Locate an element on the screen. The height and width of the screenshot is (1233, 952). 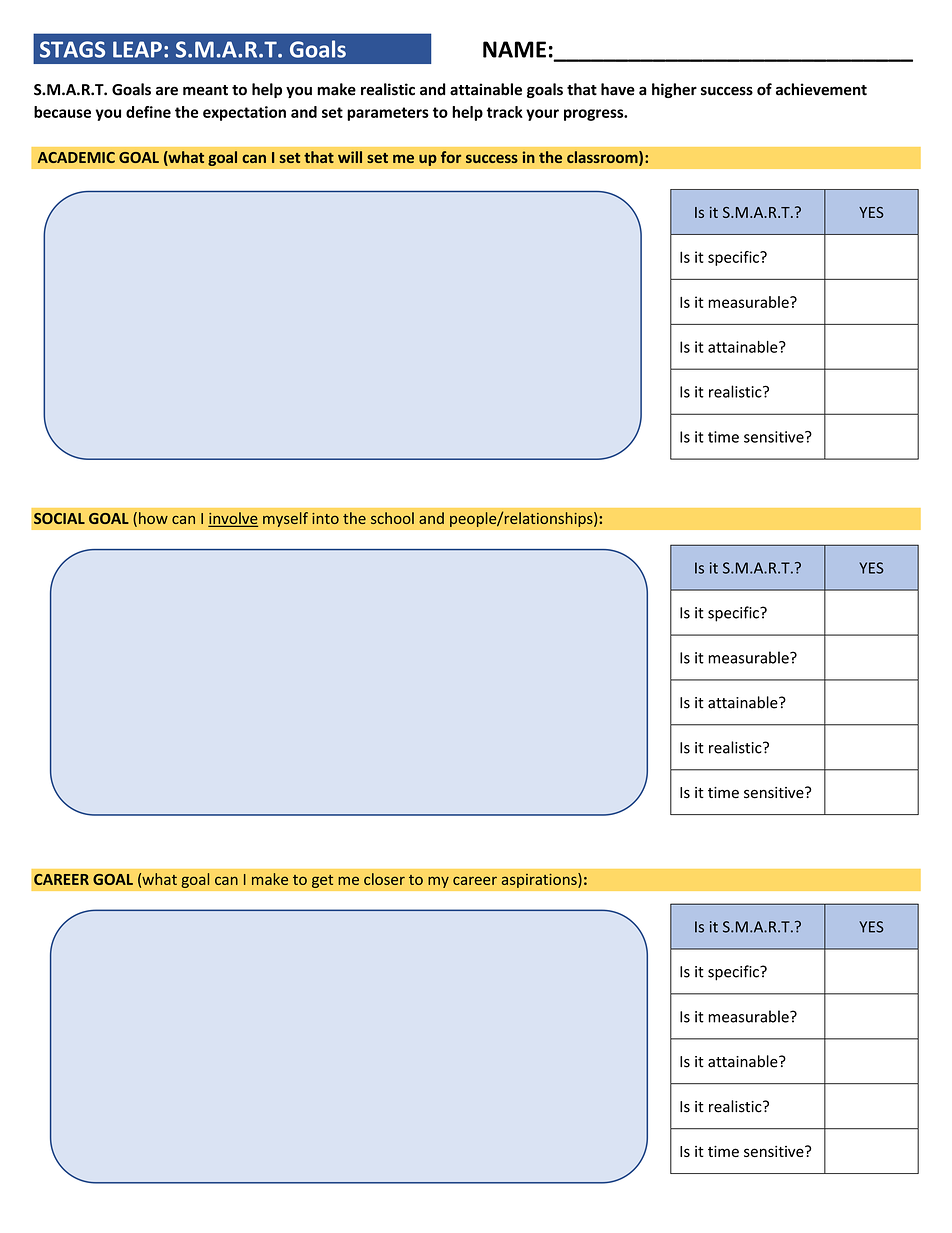
closer is located at coordinates (384, 879).
